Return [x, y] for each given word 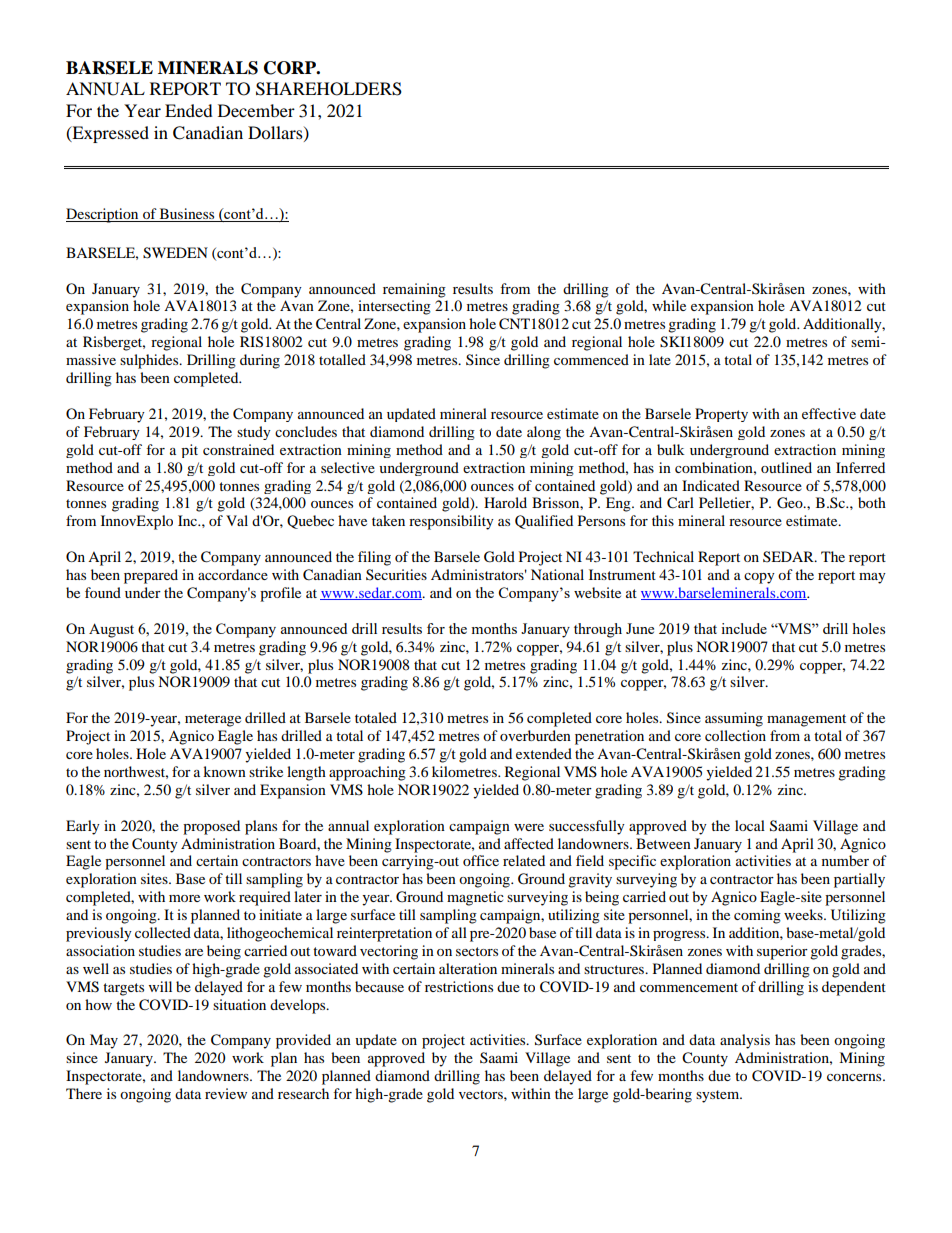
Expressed [109, 134]
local [750, 825]
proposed [211, 827]
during [260, 361]
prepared [151, 576]
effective [829, 413]
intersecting [394, 307]
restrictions [459, 986]
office [481, 860]
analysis [745, 1041]
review [226, 1093]
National [557, 574]
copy [759, 578]
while [669, 305]
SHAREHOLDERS [329, 89]
